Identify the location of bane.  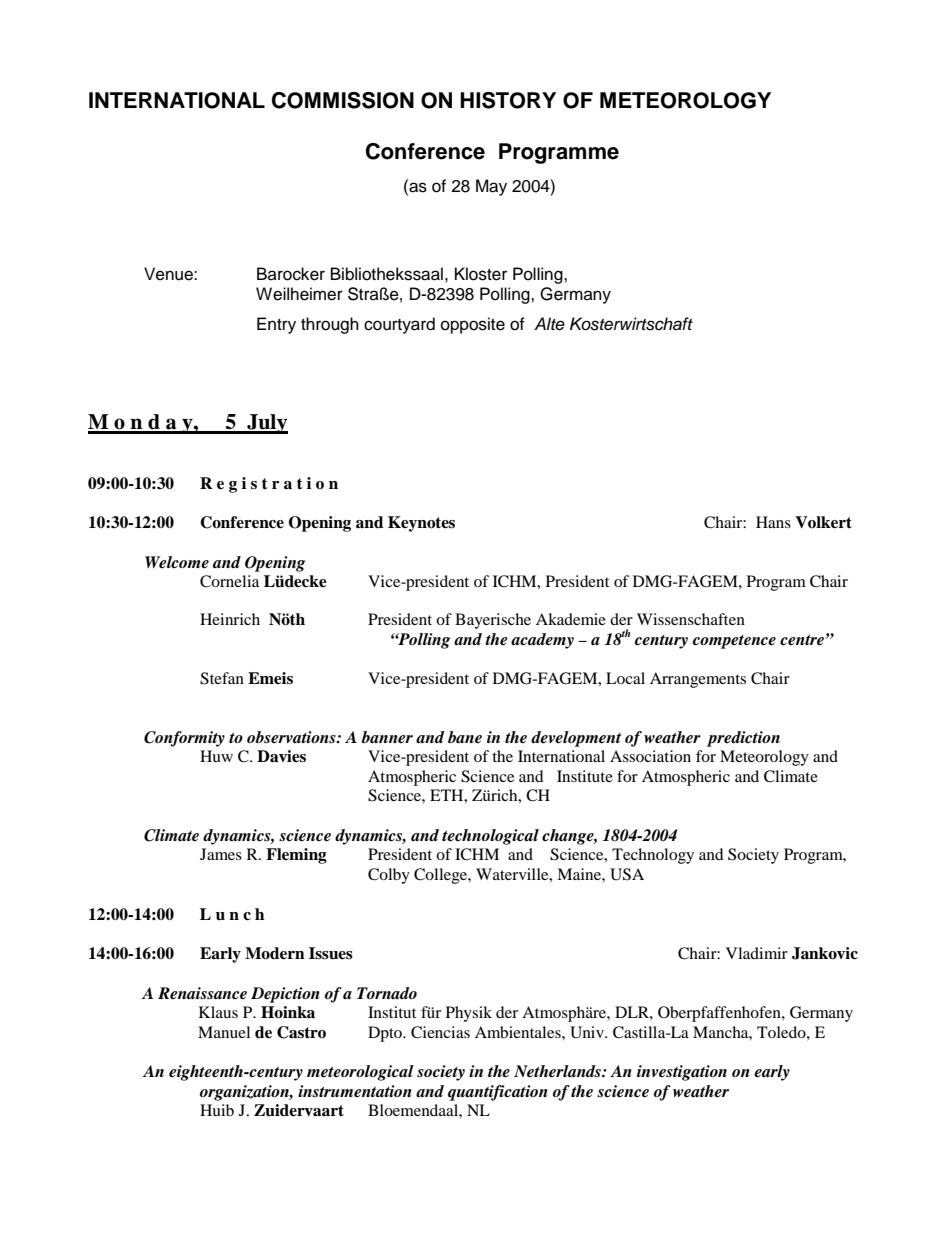
(465, 737).
